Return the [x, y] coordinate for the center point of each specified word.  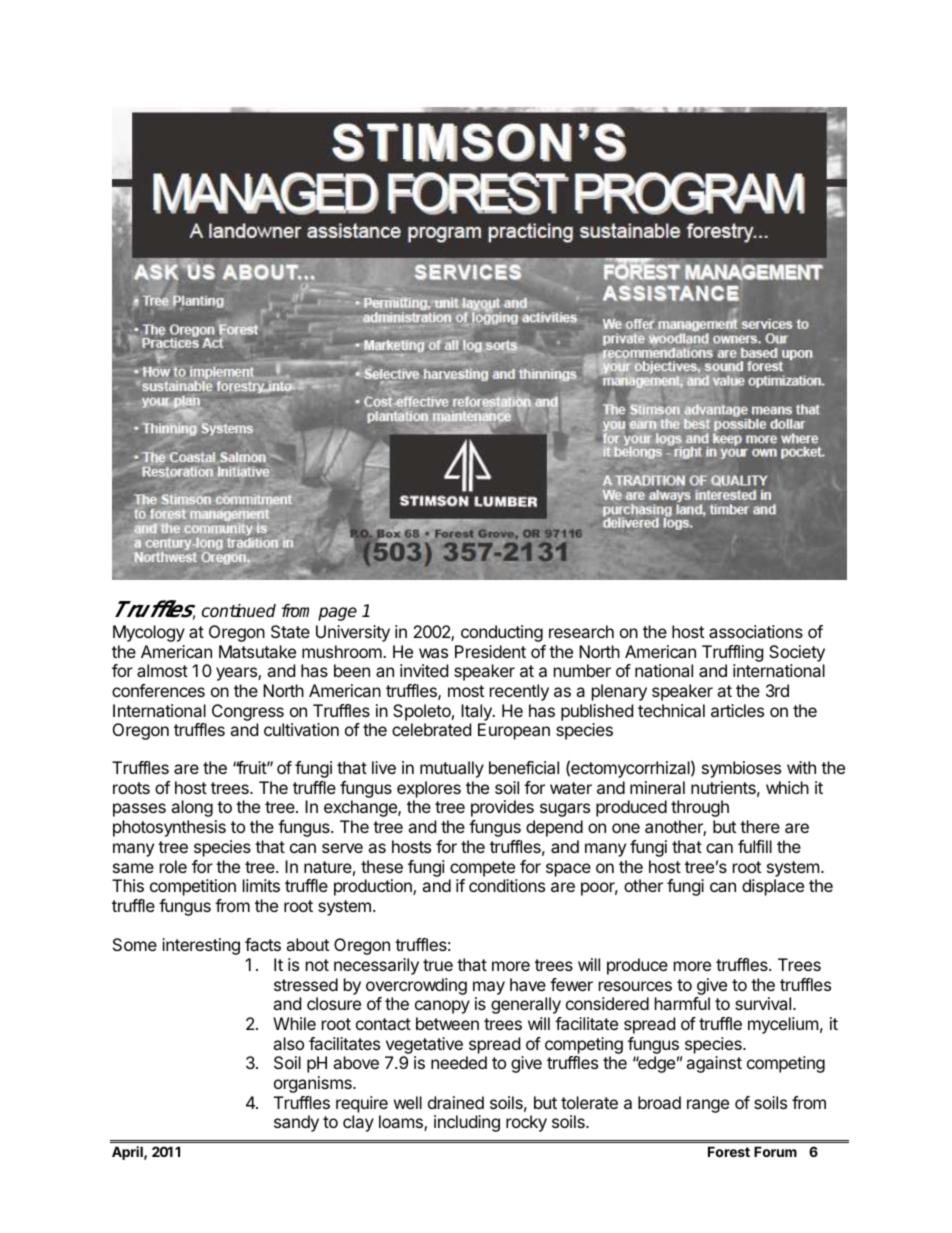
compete [482, 869]
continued [239, 611]
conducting [502, 633]
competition [193, 887]
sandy [296, 1123]
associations [756, 631]
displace [773, 887]
